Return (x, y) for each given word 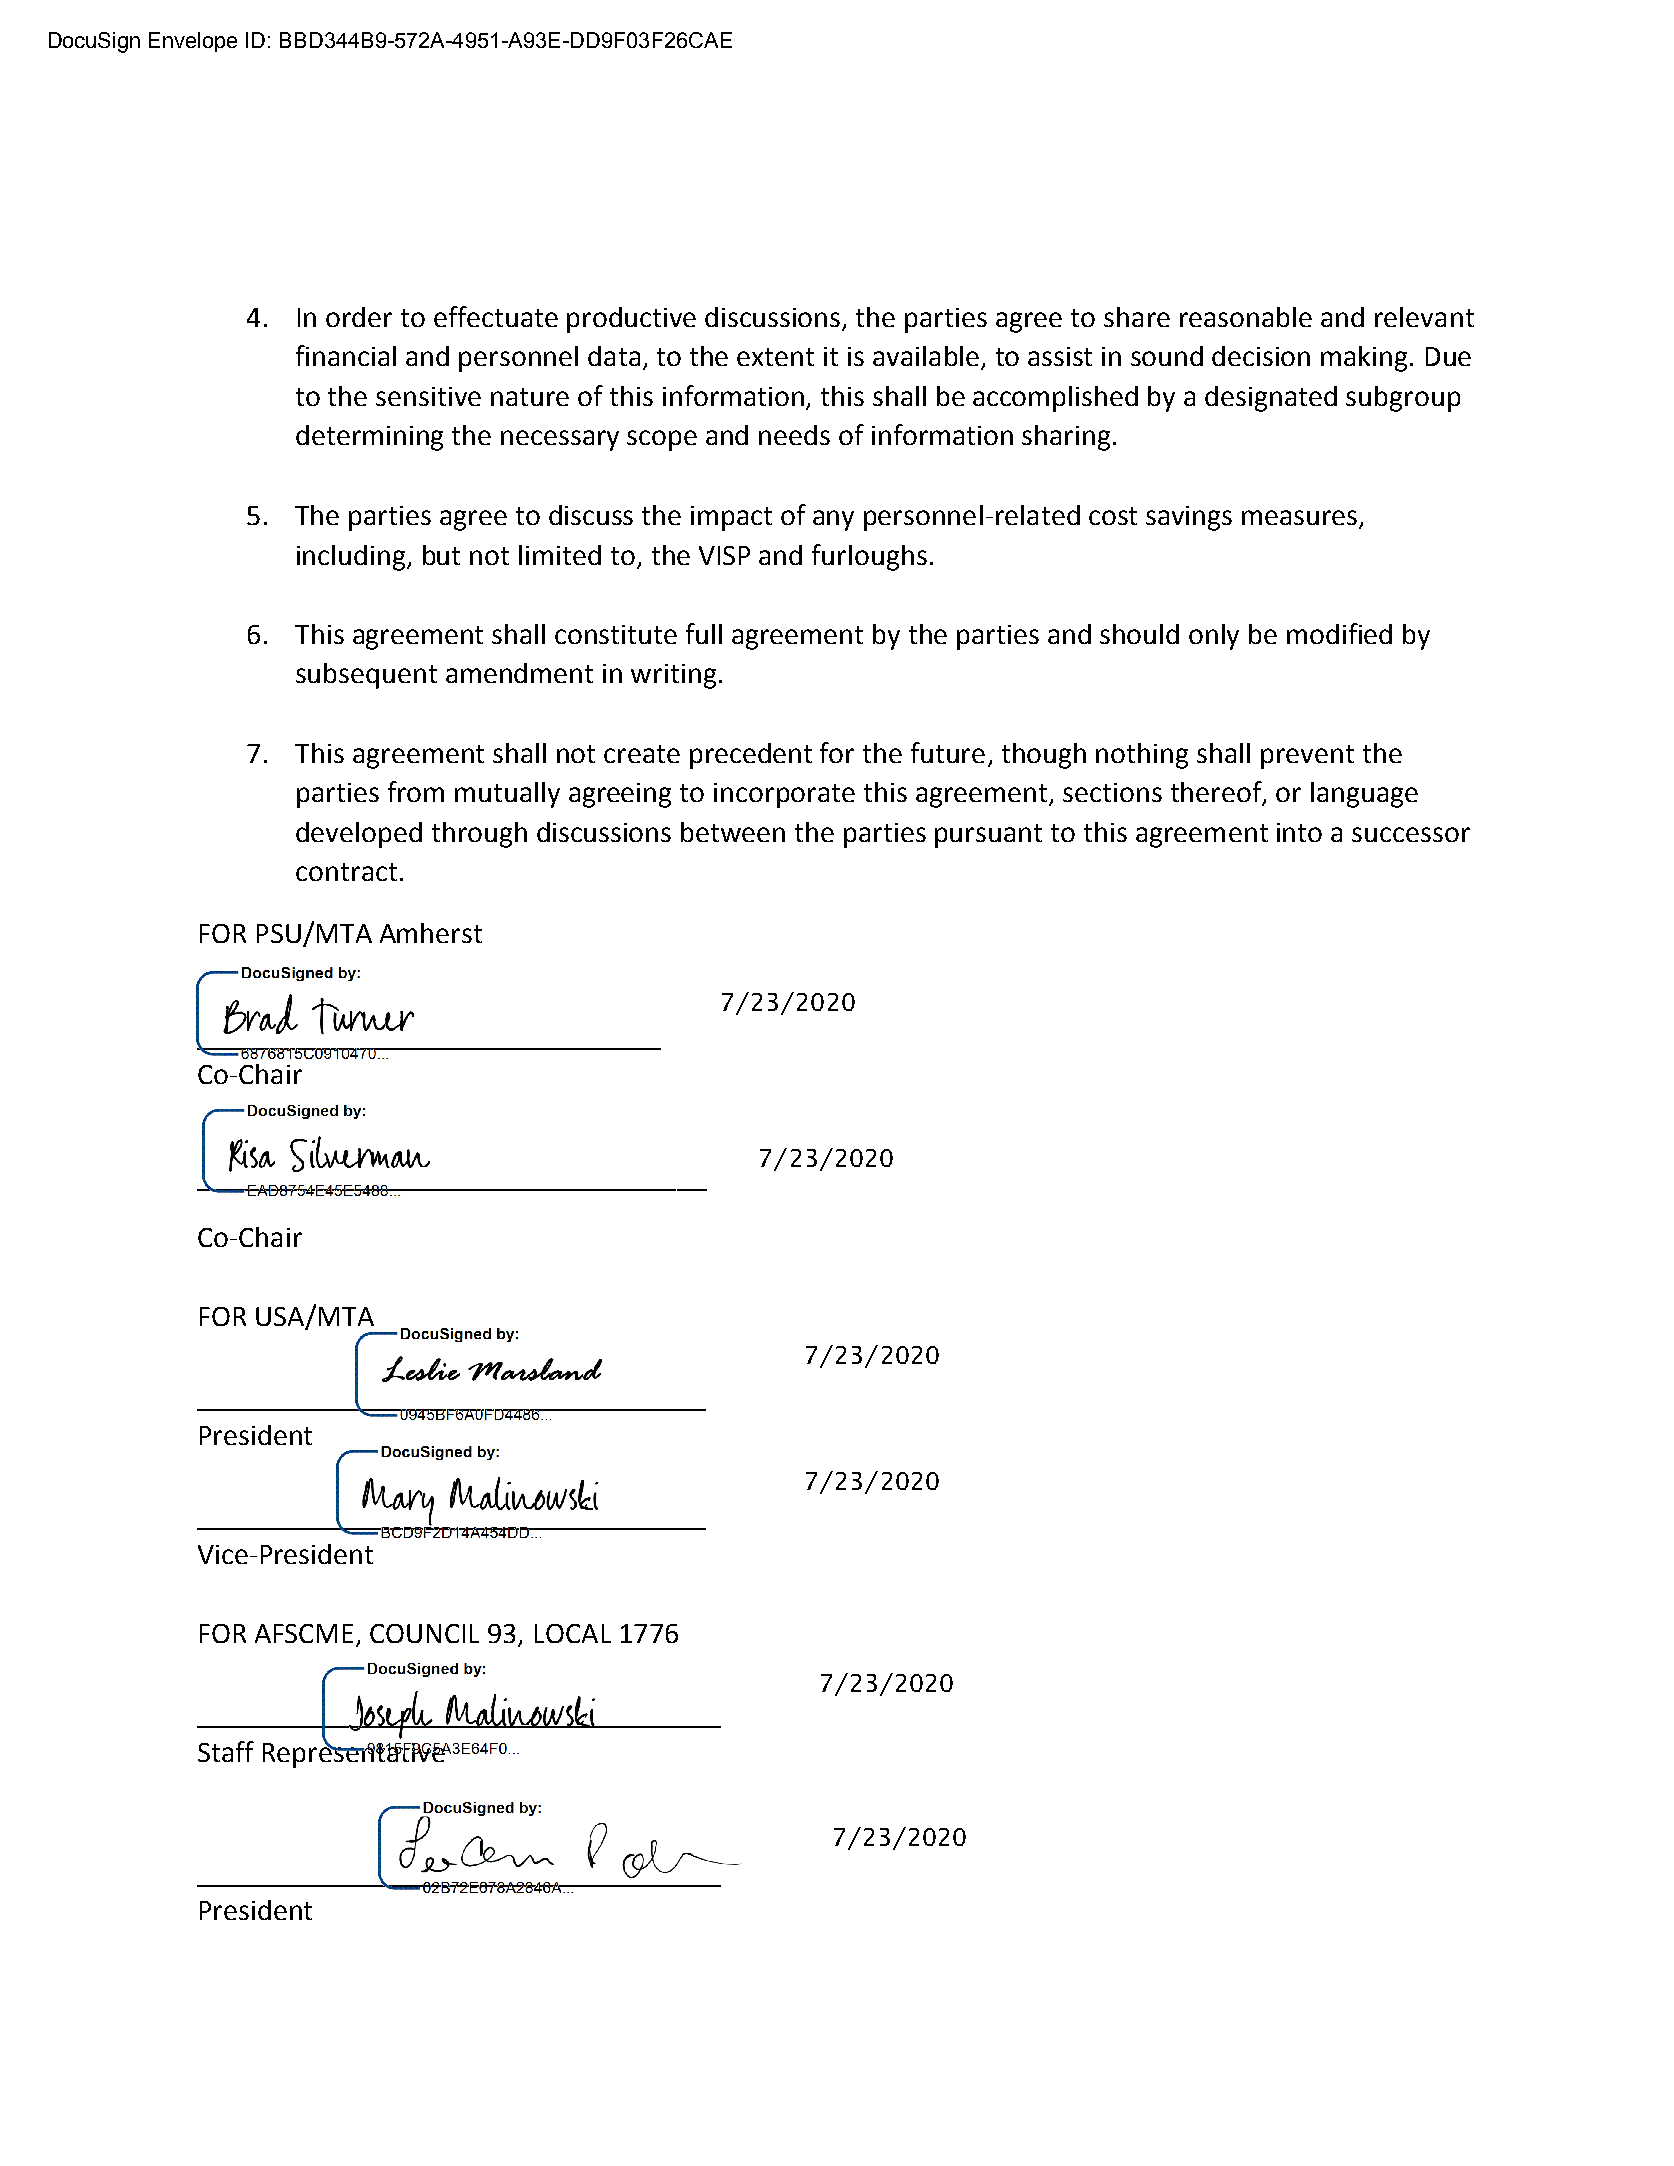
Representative (355, 1754)
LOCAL (573, 1633)
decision (1261, 356)
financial (346, 355)
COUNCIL (424, 1633)
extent (775, 357)
